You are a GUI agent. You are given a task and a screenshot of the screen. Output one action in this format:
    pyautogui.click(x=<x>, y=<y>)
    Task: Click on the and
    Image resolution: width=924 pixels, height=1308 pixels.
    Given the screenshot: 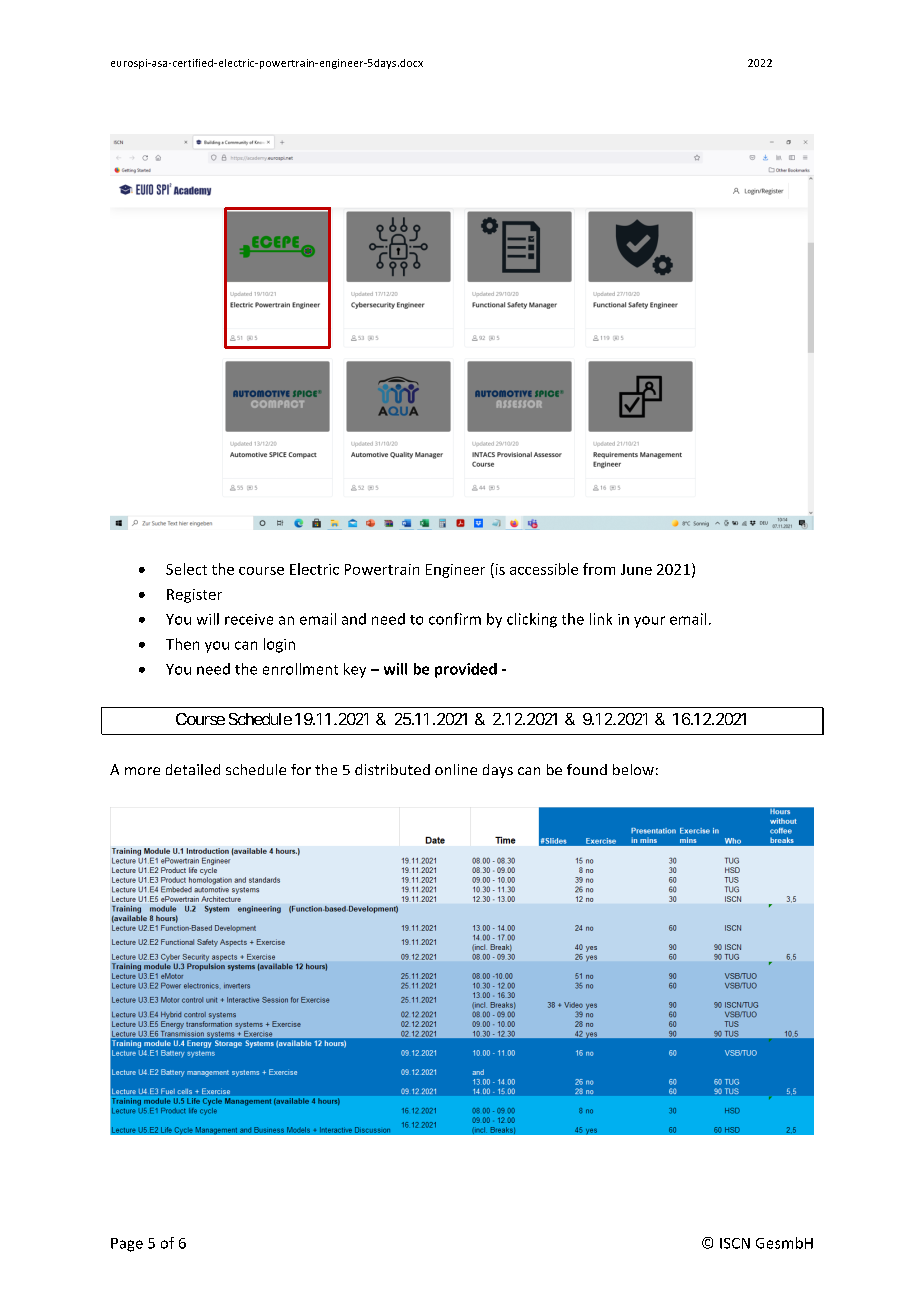 What is the action you would take?
    pyautogui.click(x=354, y=619)
